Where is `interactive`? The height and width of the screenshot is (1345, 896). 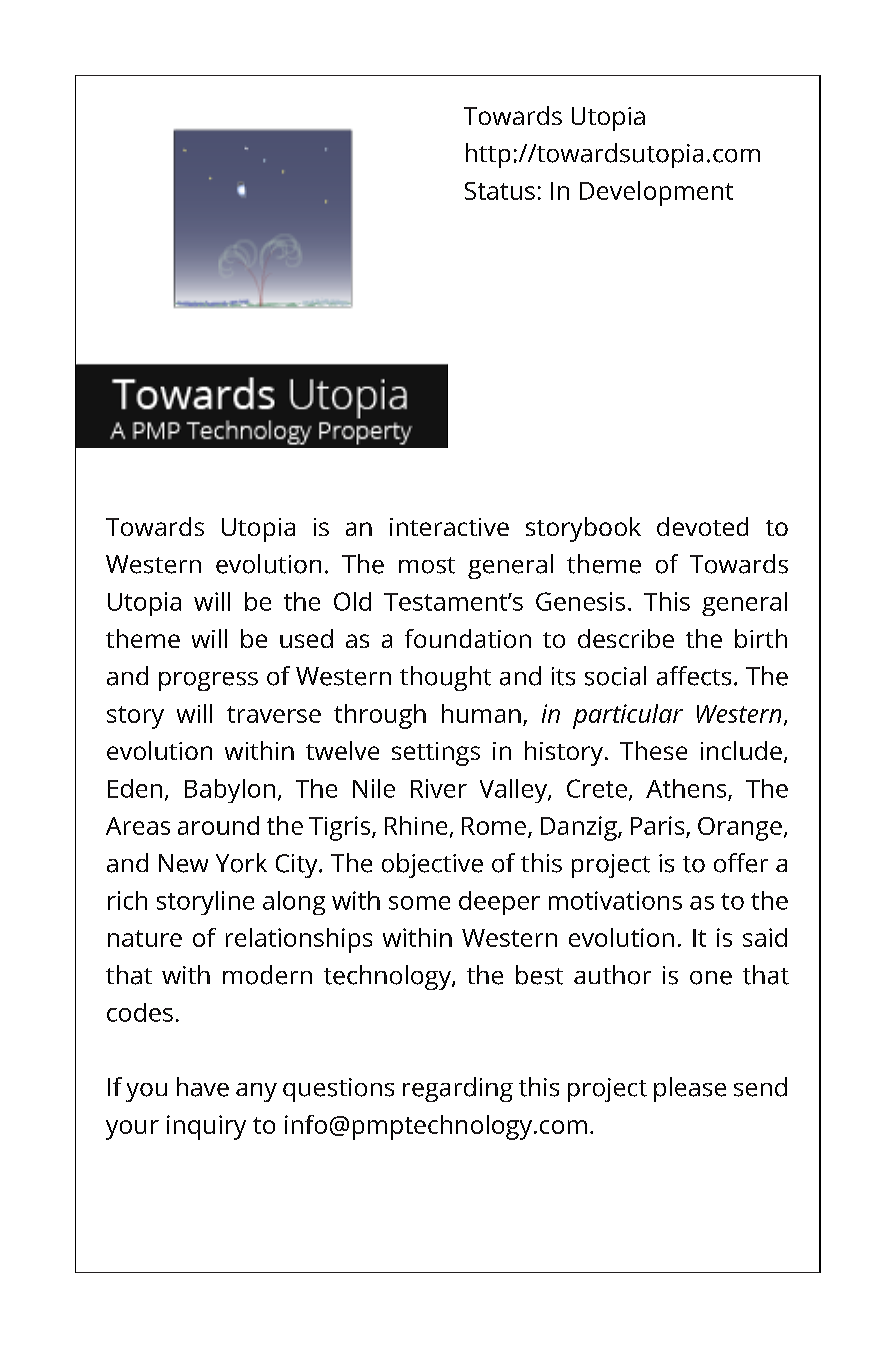 interactive is located at coordinates (449, 527).
